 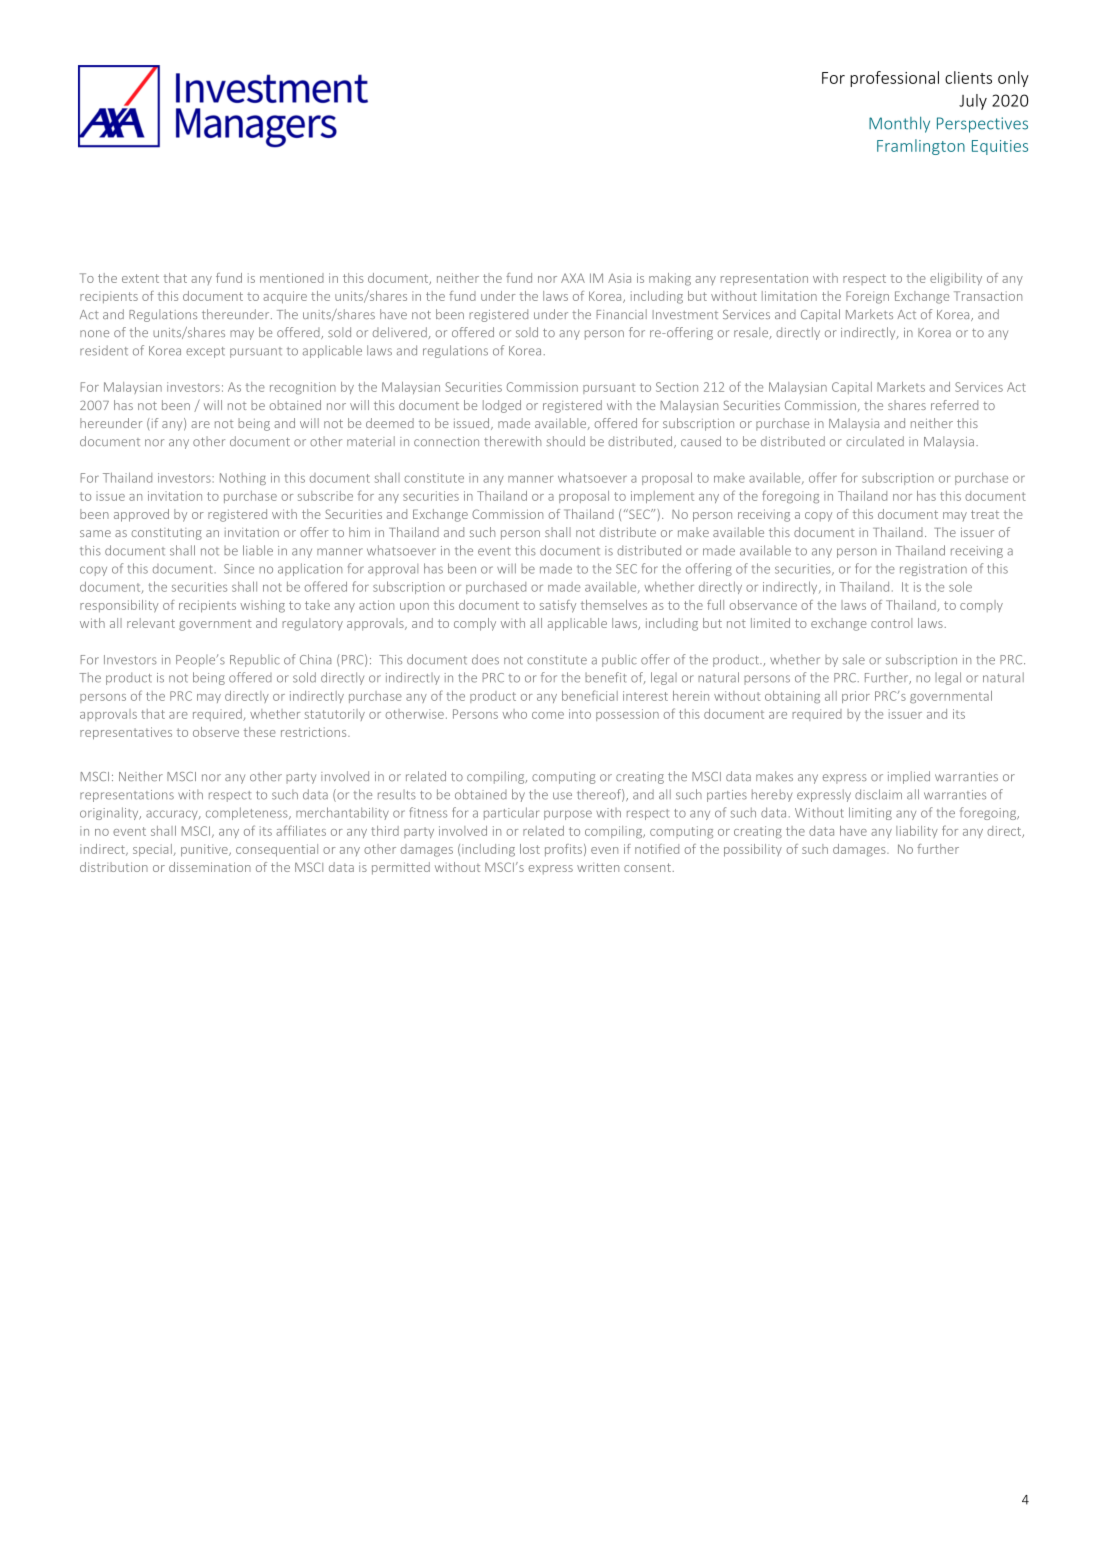 What do you see at coordinates (563, 850) in the screenshot?
I see `profits` at bounding box center [563, 850].
